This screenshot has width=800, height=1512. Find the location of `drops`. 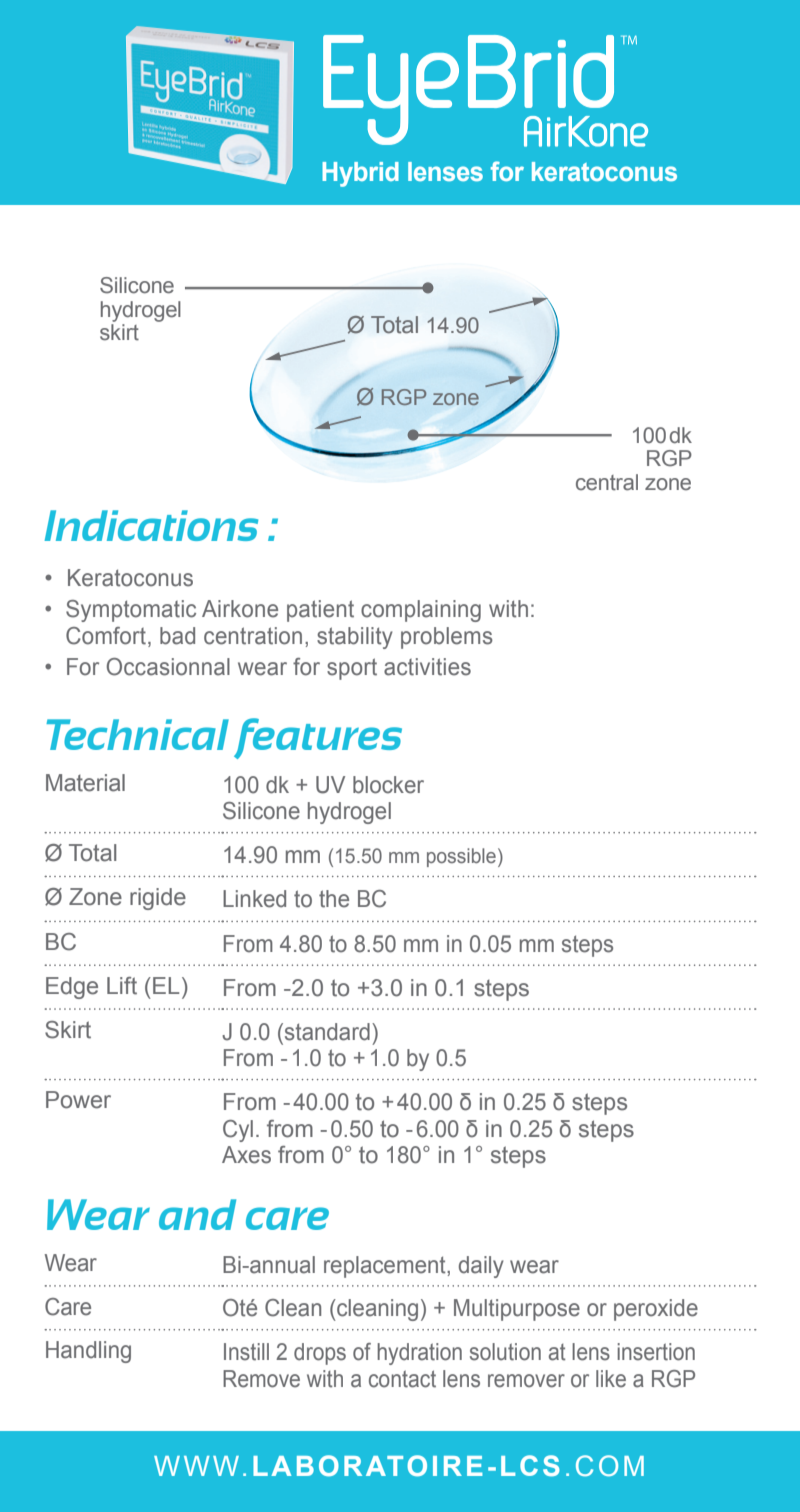

drops is located at coordinates (320, 1354).
